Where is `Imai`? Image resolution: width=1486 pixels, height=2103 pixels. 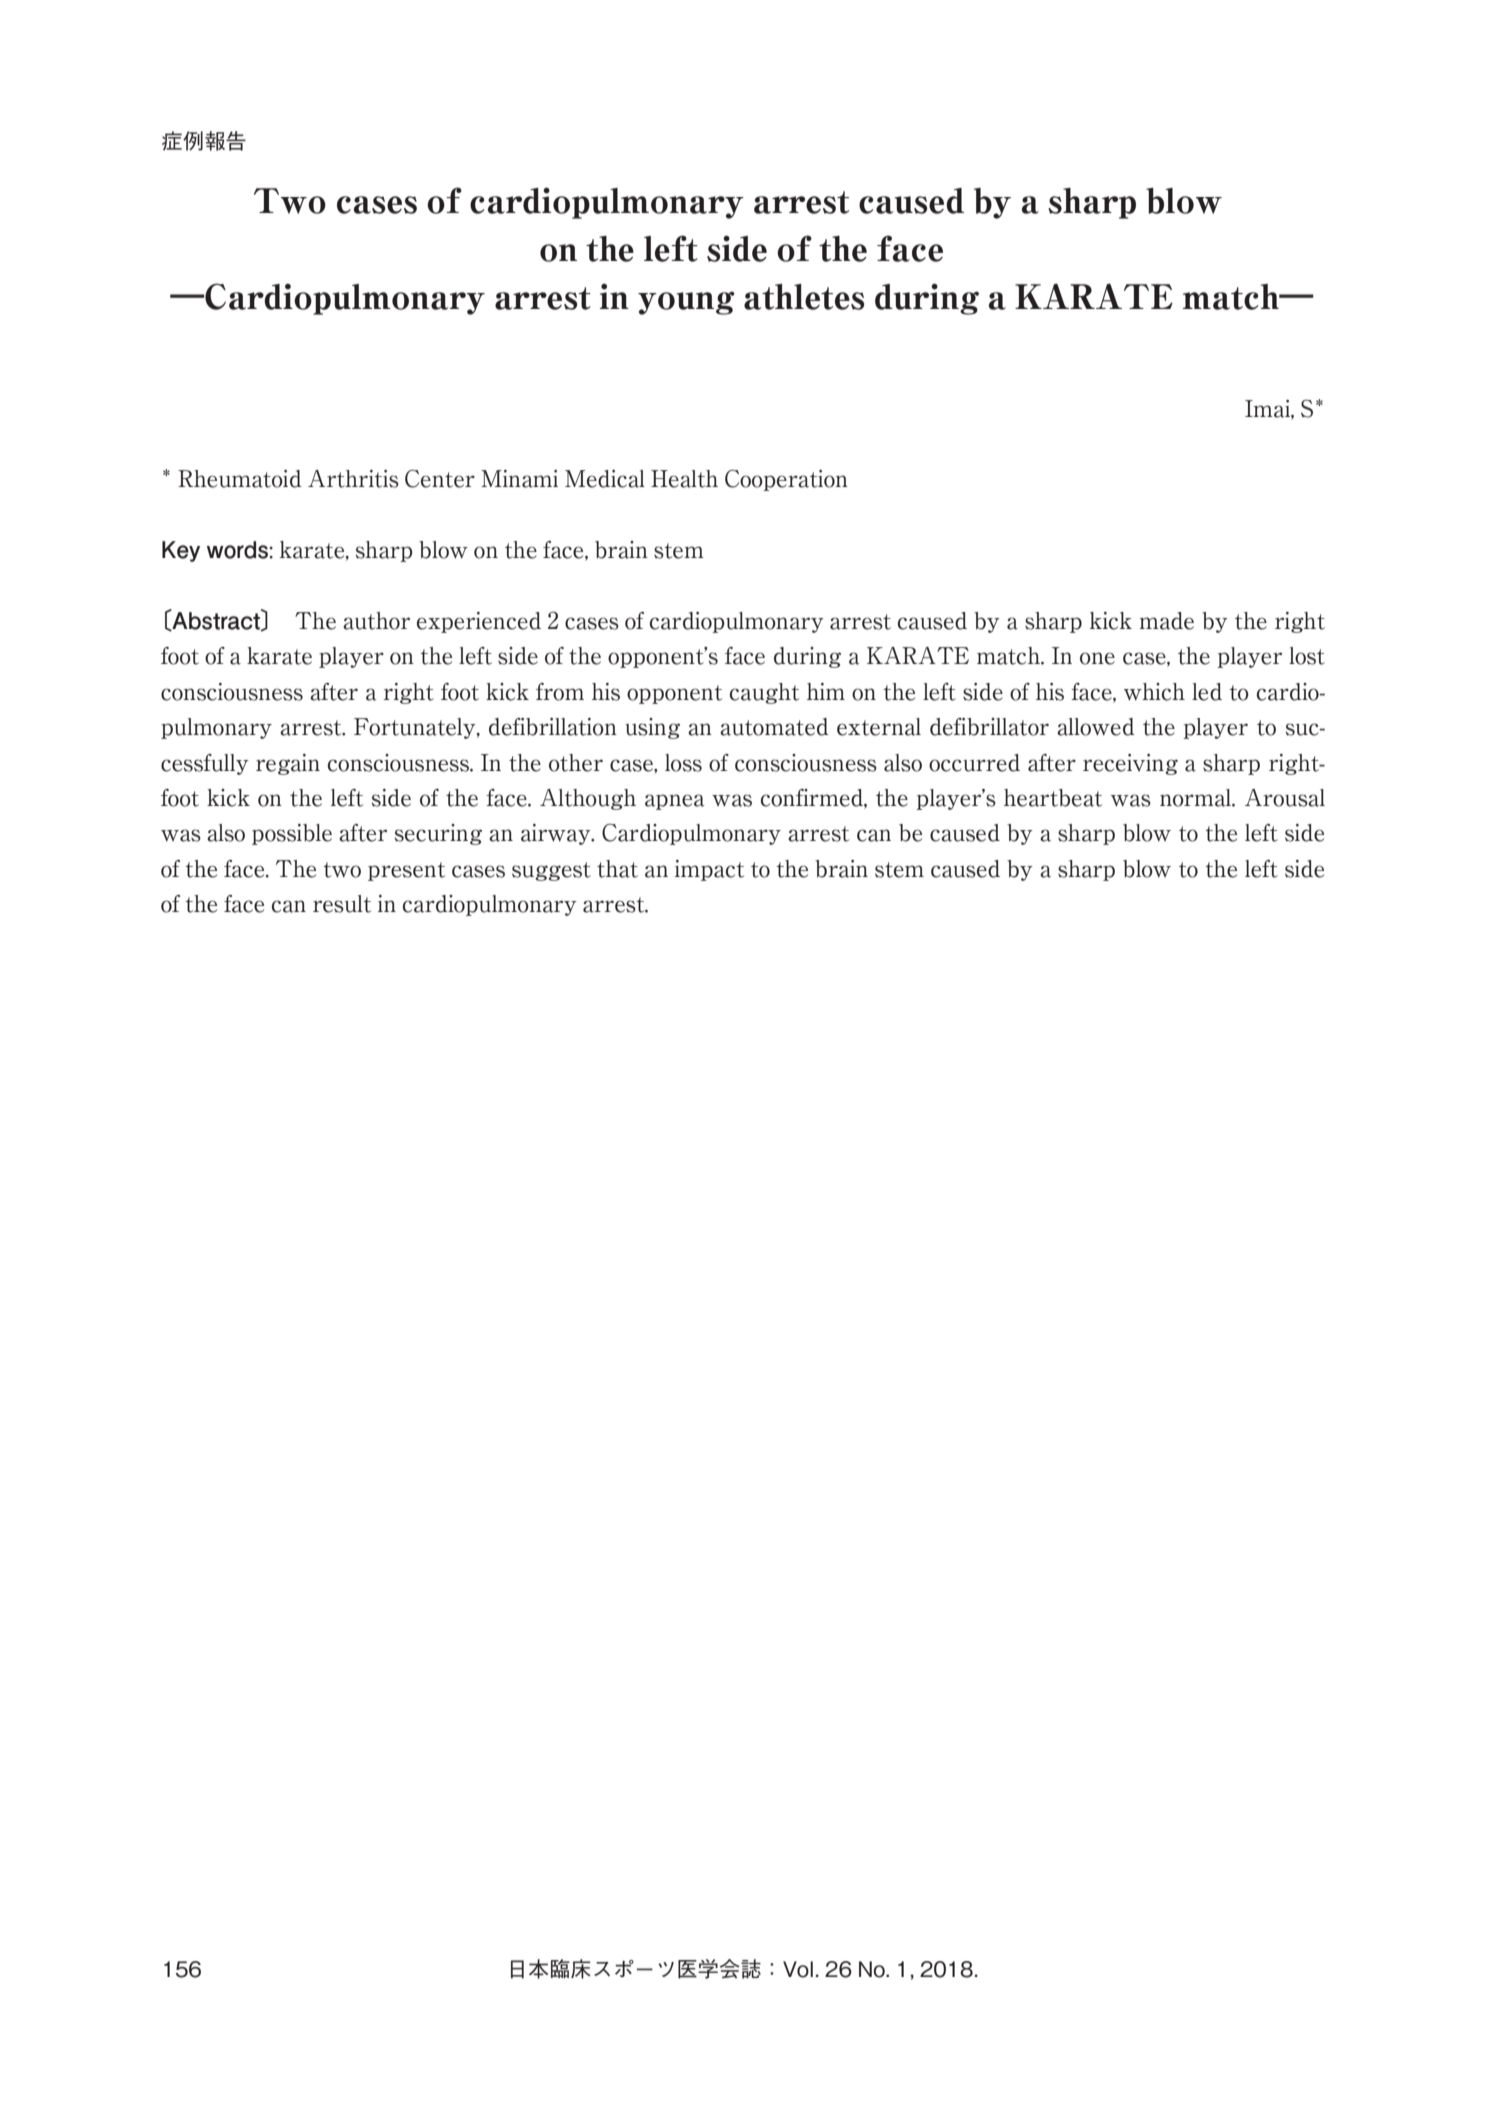
Imai is located at coordinates (1268, 410).
